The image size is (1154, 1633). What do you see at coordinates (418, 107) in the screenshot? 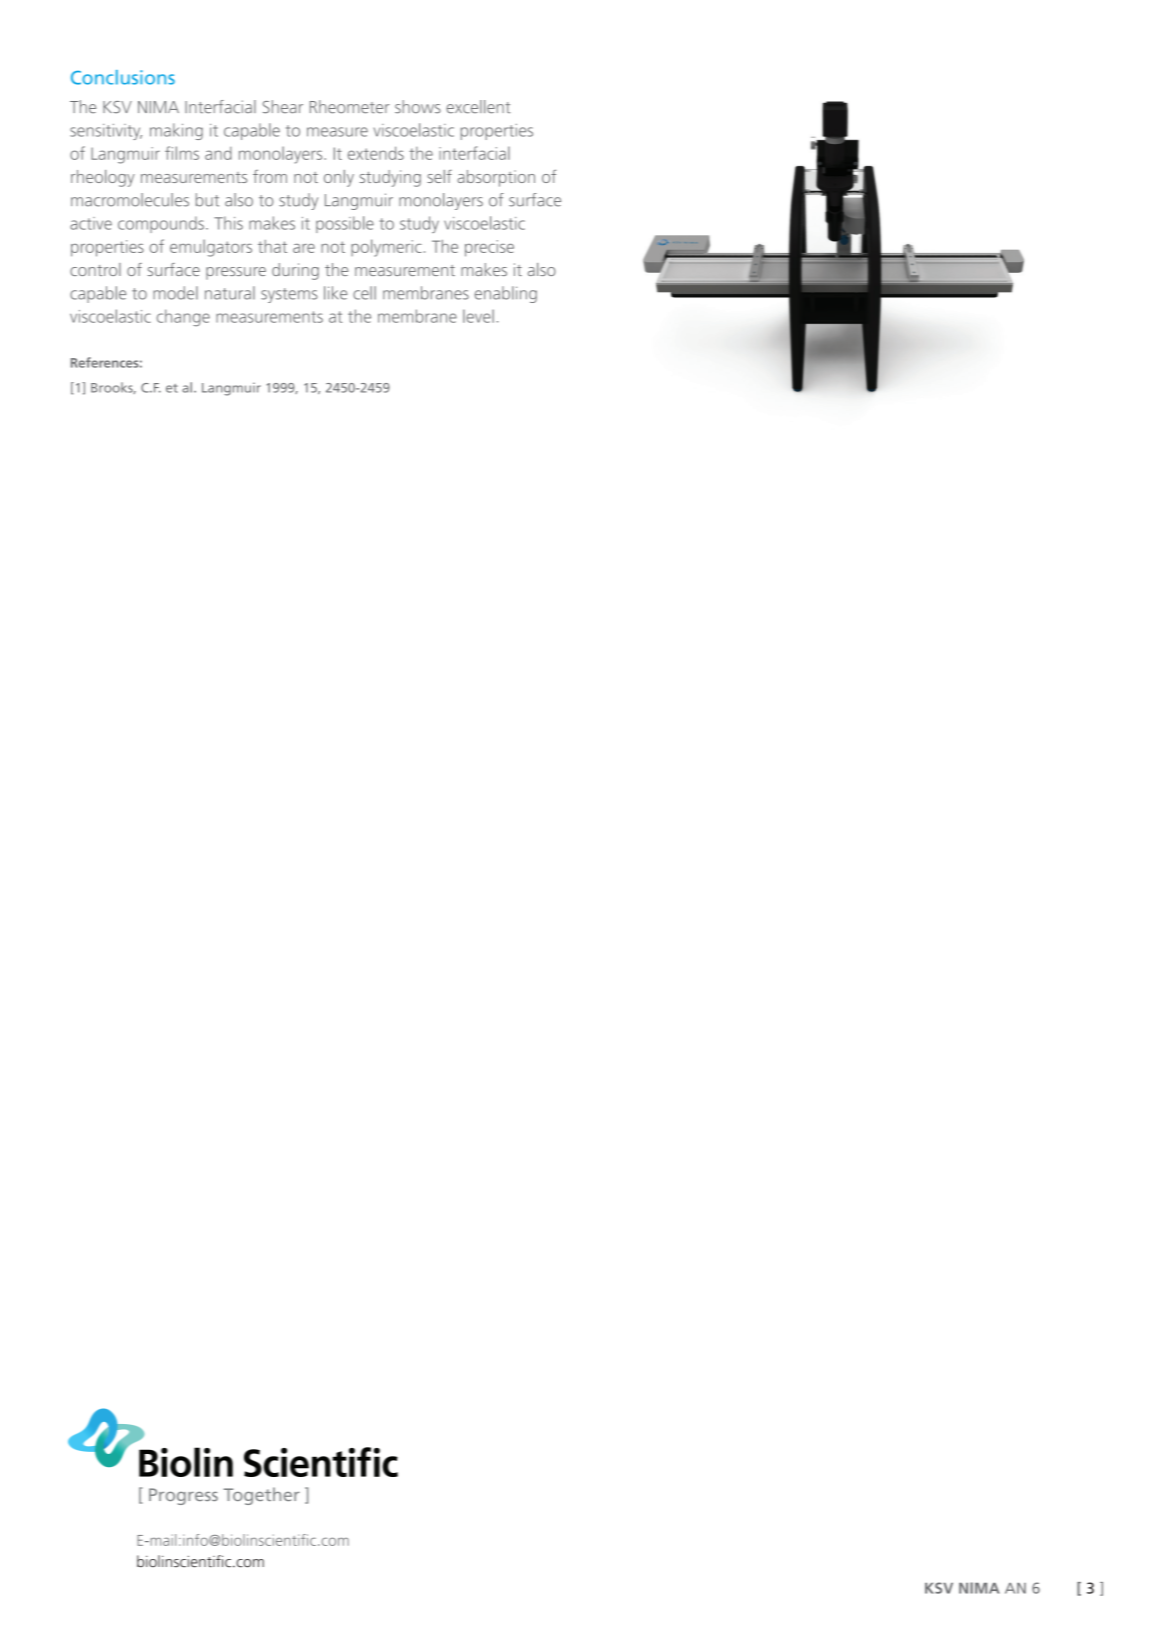
I see `shows` at bounding box center [418, 107].
